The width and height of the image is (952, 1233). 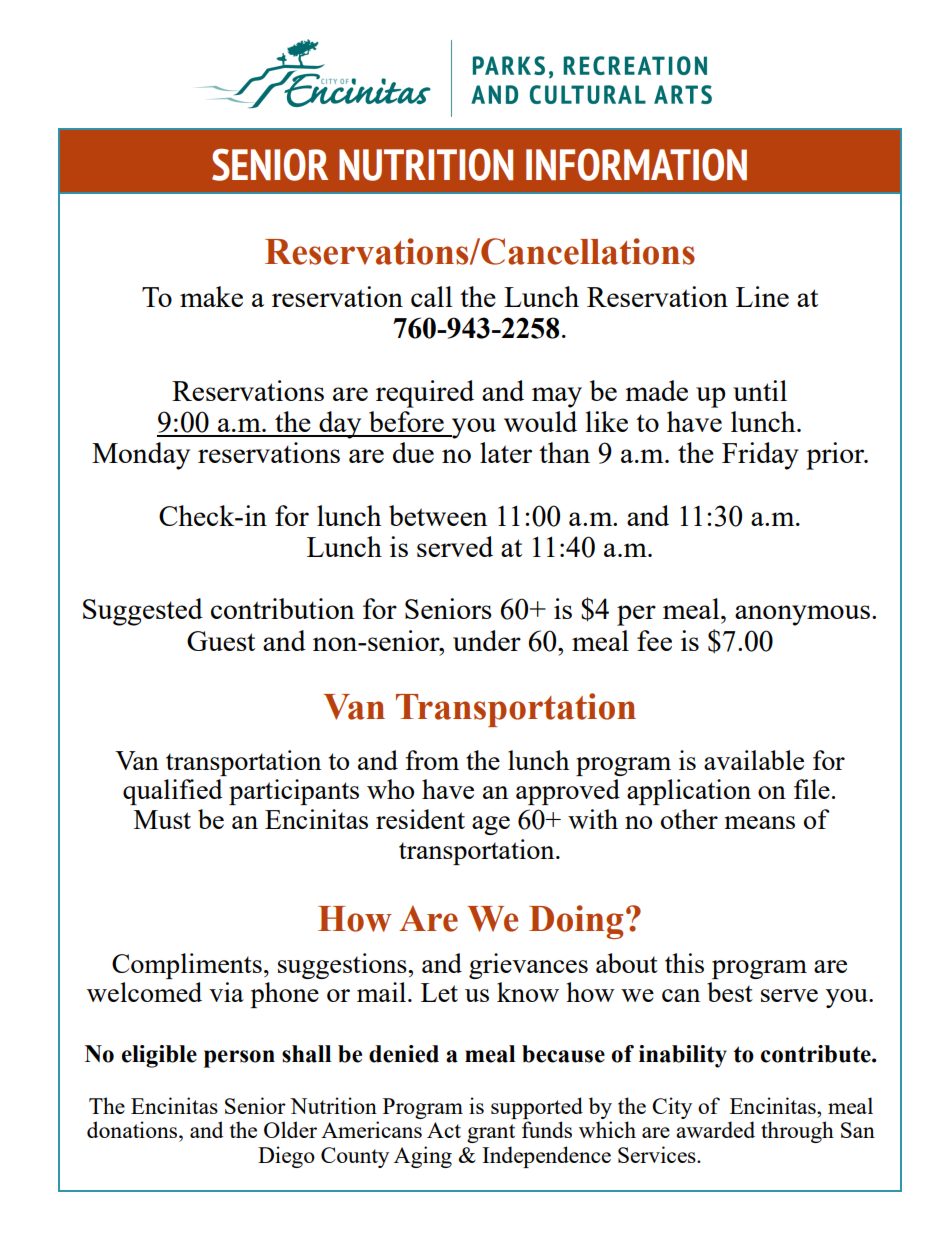 I want to click on from, so click(x=432, y=760).
